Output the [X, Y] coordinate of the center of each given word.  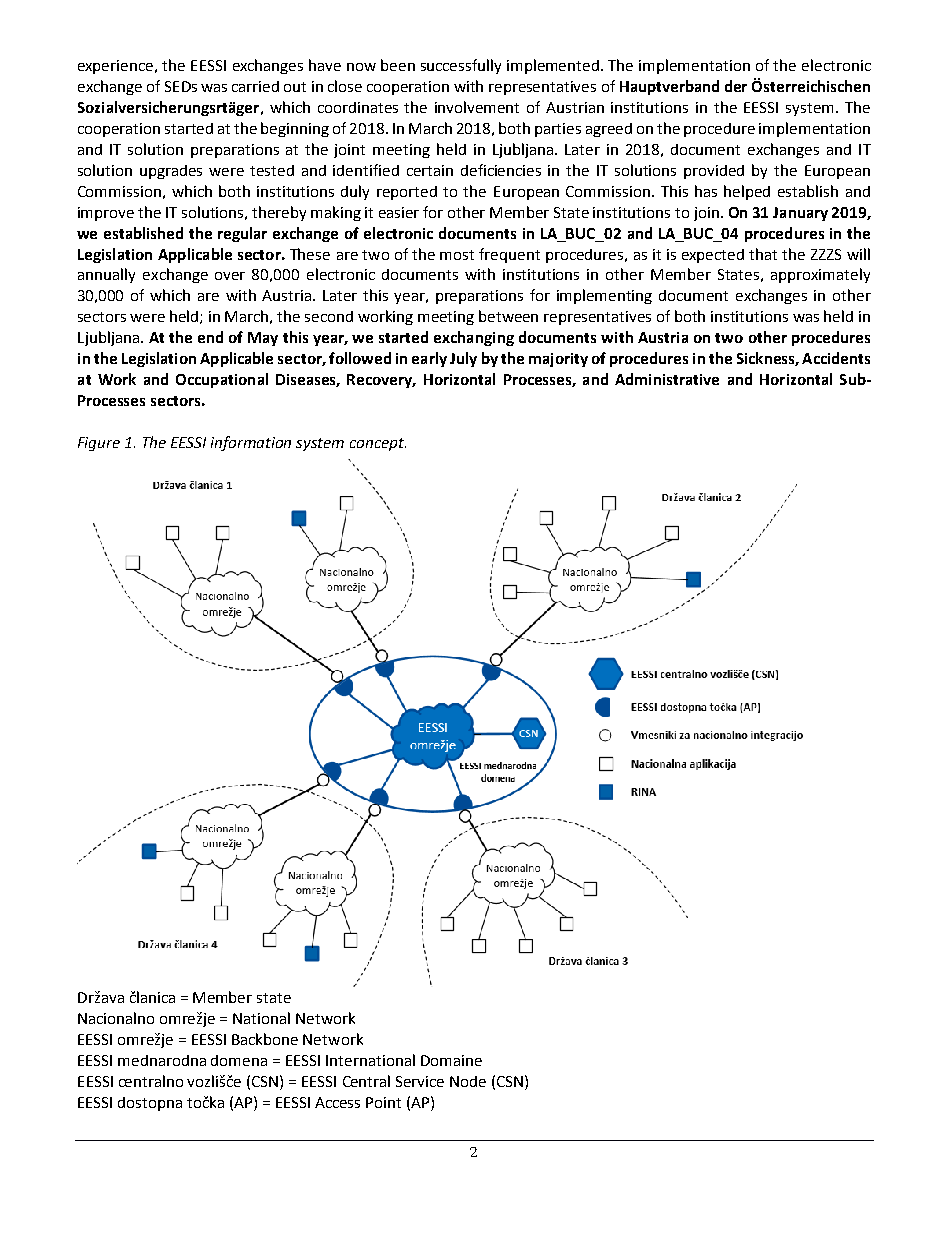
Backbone [265, 1039]
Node [468, 1081]
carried [255, 86]
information [251, 443]
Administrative [667, 379]
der [736, 86]
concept [378, 444]
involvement [477, 107]
